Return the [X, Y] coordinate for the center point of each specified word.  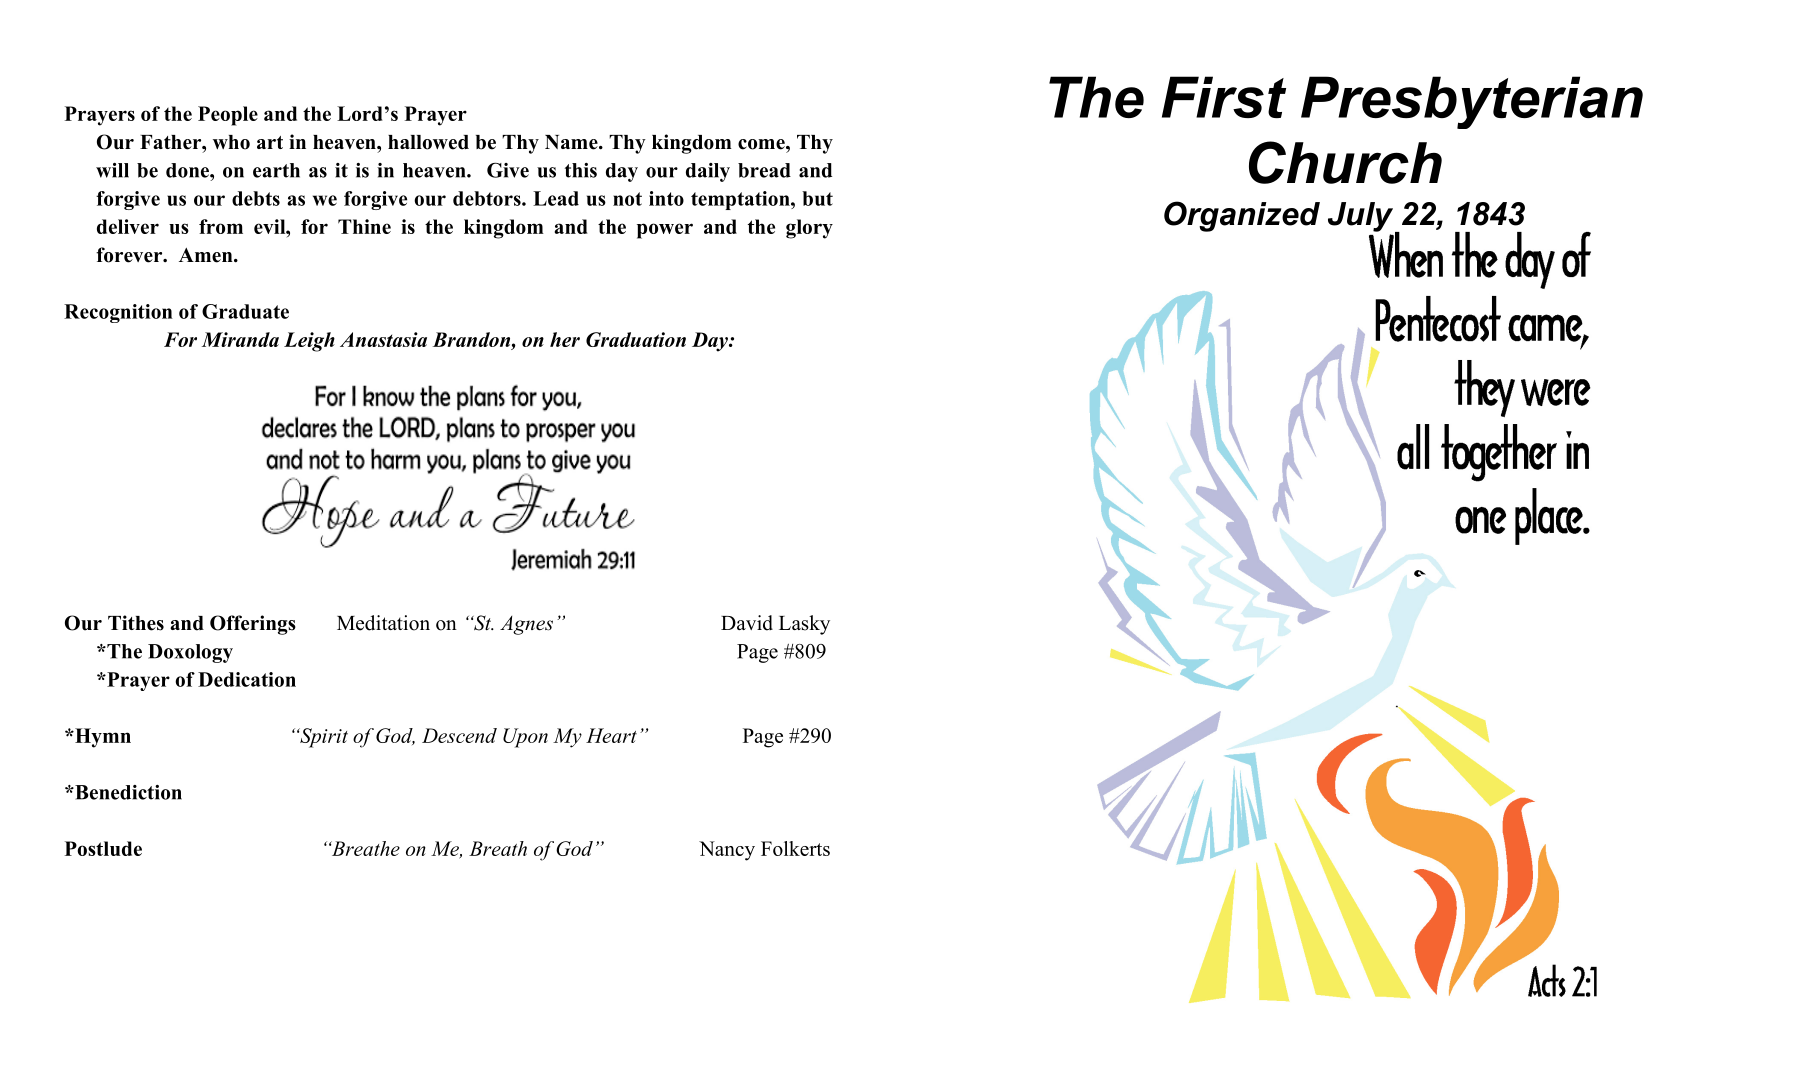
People [228, 116]
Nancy [727, 851]
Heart [611, 735]
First [1224, 97]
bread [764, 170]
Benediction [127, 792]
